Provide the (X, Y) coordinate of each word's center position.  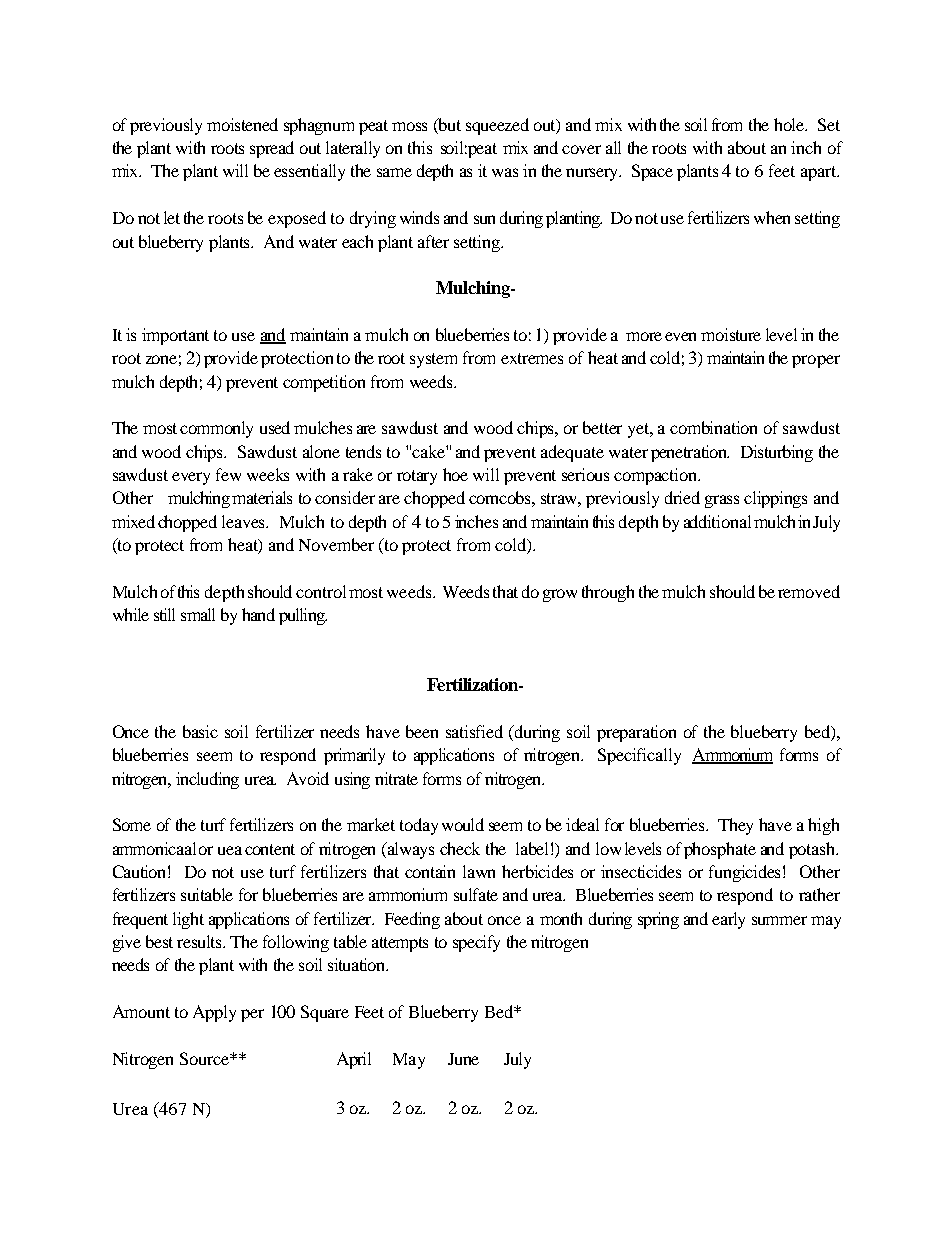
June (463, 1059)
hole (790, 124)
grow (560, 595)
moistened (242, 124)
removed (809, 591)
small (198, 614)
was (505, 172)
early (728, 920)
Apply (214, 1013)
